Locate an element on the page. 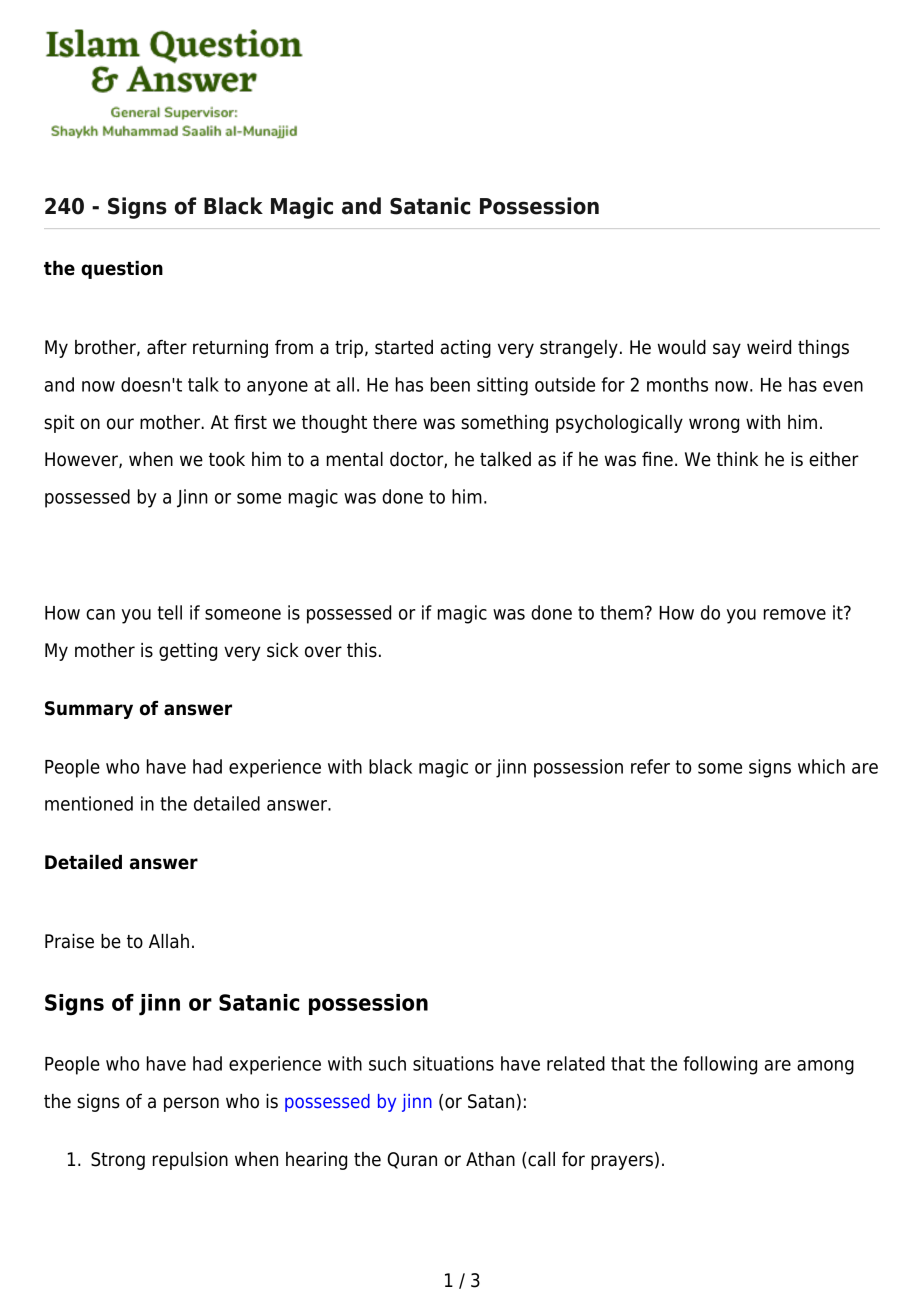 The image size is (924, 1308). question is located at coordinates (122, 270).
